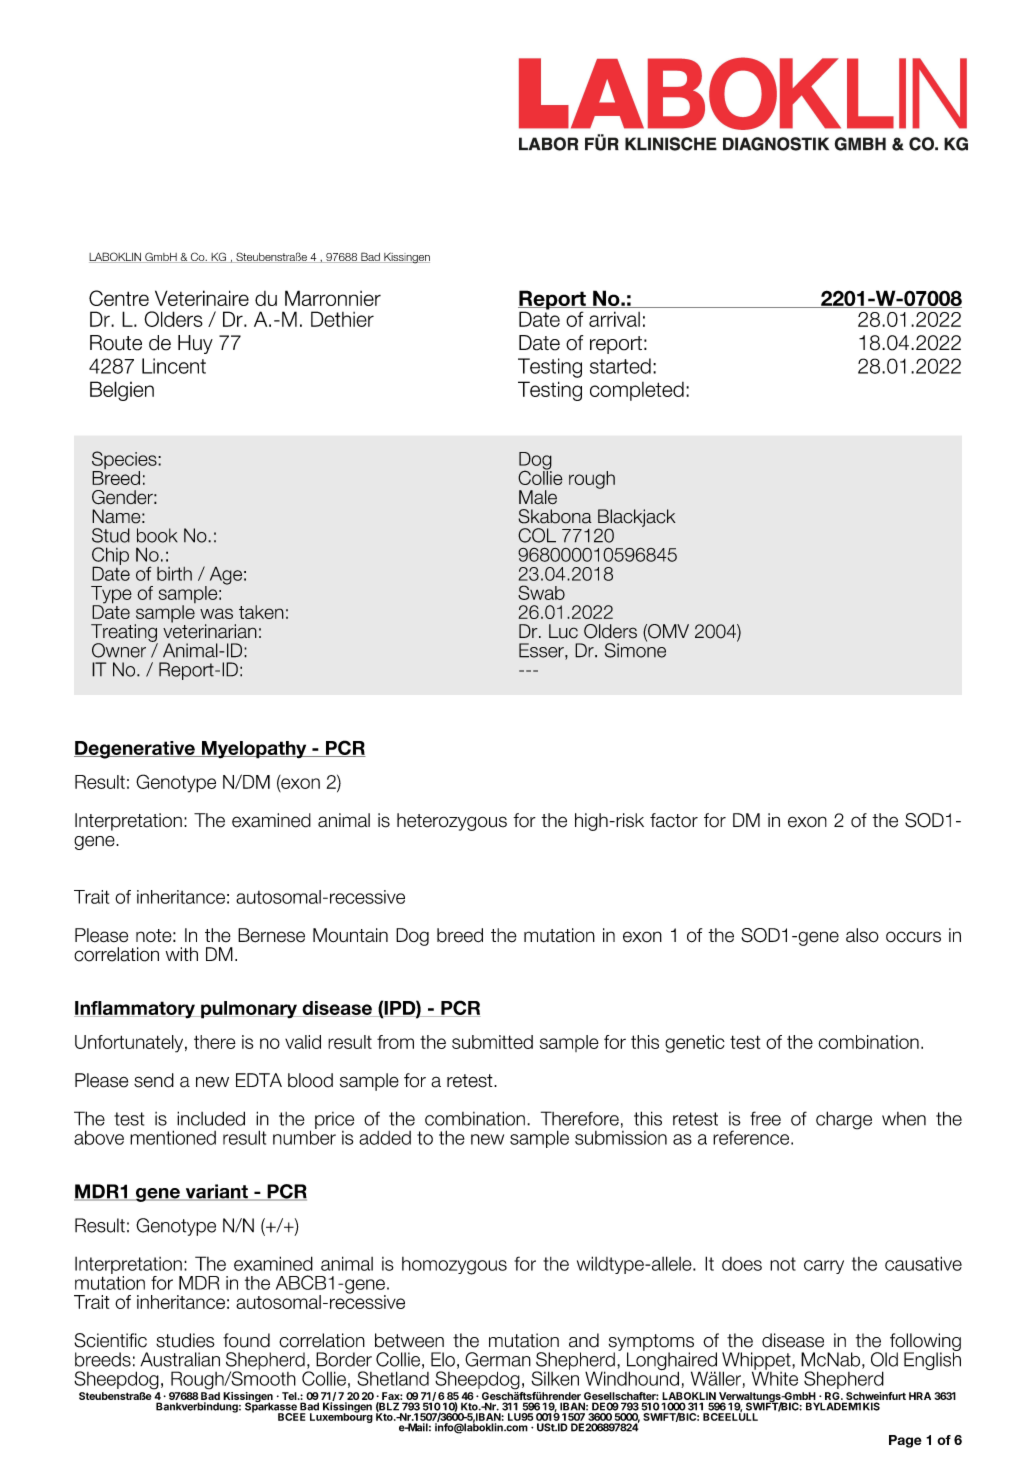 Image resolution: width=1036 pixels, height=1466 pixels. What do you see at coordinates (452, 822) in the screenshot?
I see `heterozygous` at bounding box center [452, 822].
